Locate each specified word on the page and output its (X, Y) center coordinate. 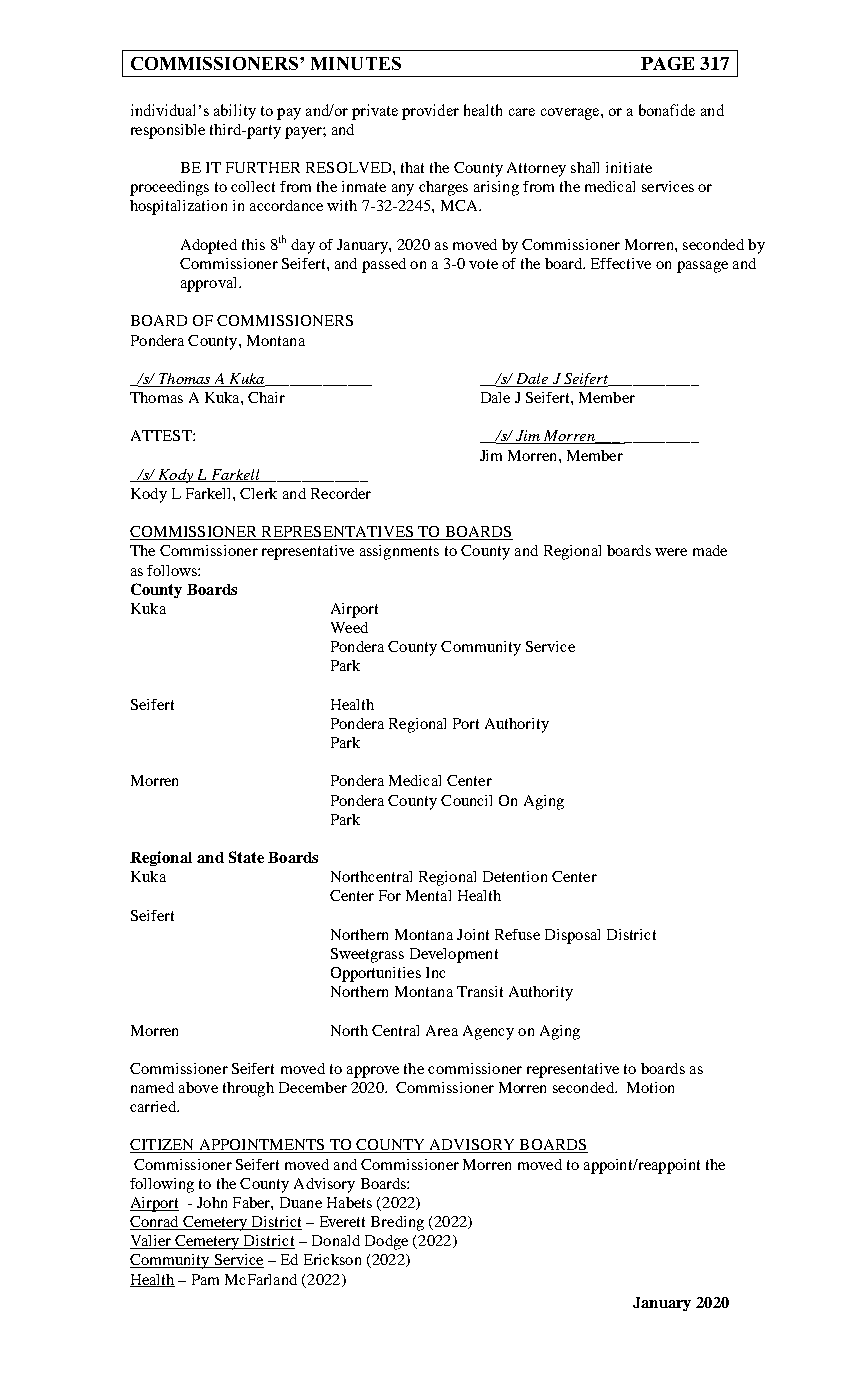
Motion (650, 1087)
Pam (205, 1279)
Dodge (386, 1242)
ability (235, 112)
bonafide (667, 110)
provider (430, 112)
